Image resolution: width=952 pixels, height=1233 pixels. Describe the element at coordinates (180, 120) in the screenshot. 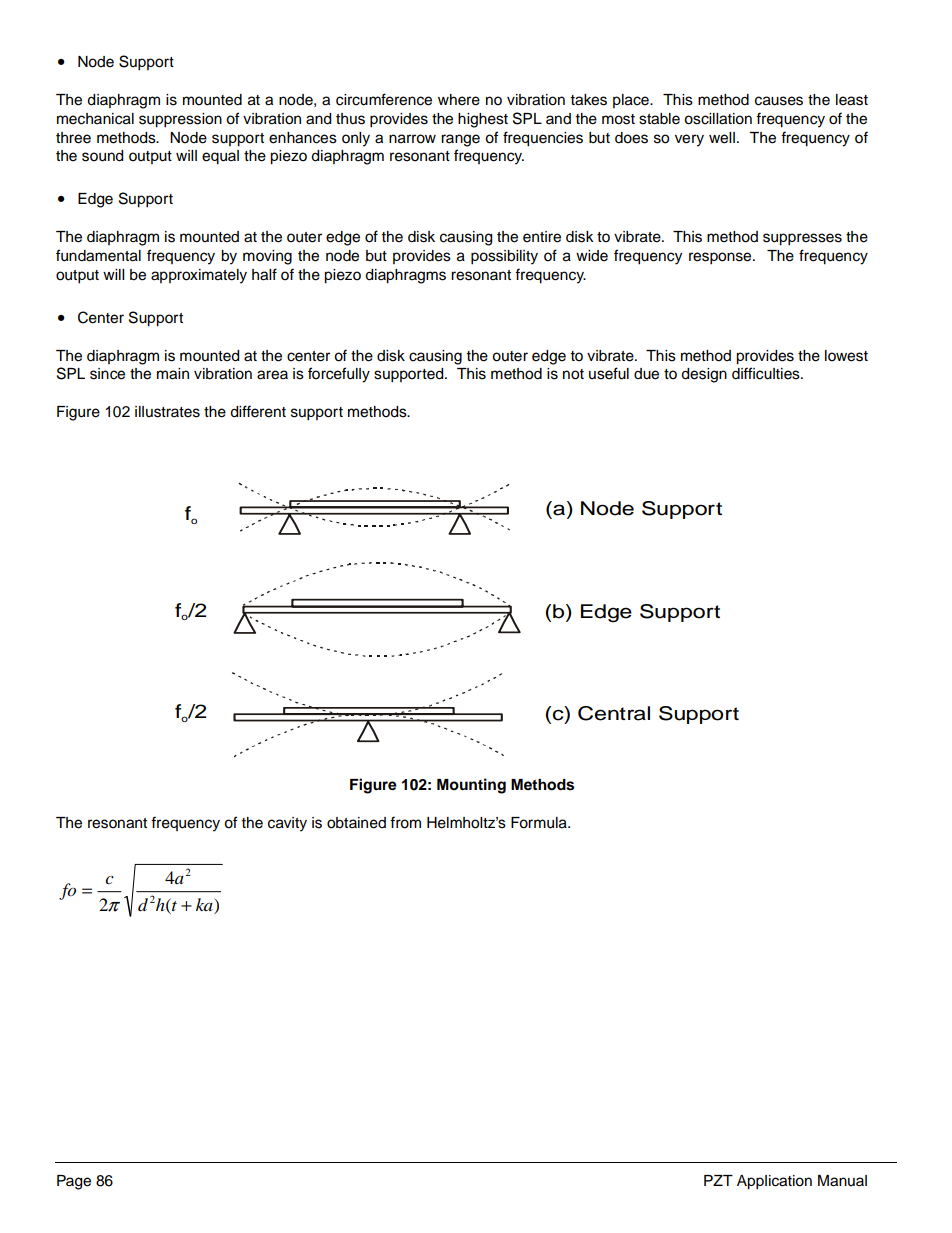

I see `suppression` at that location.
